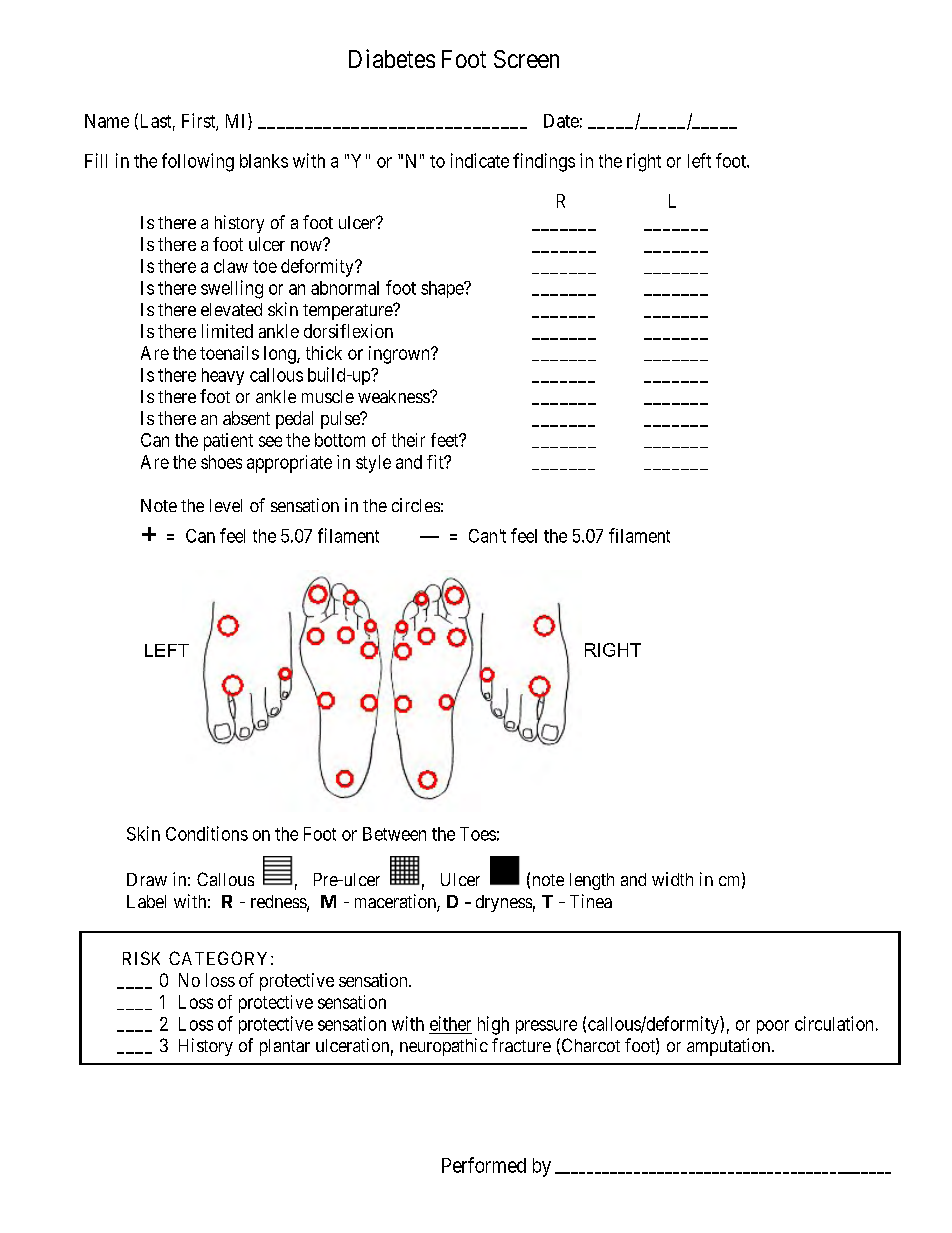 This document has width=952, height=1233. What do you see at coordinates (526, 59) in the document?
I see `Screen` at bounding box center [526, 59].
